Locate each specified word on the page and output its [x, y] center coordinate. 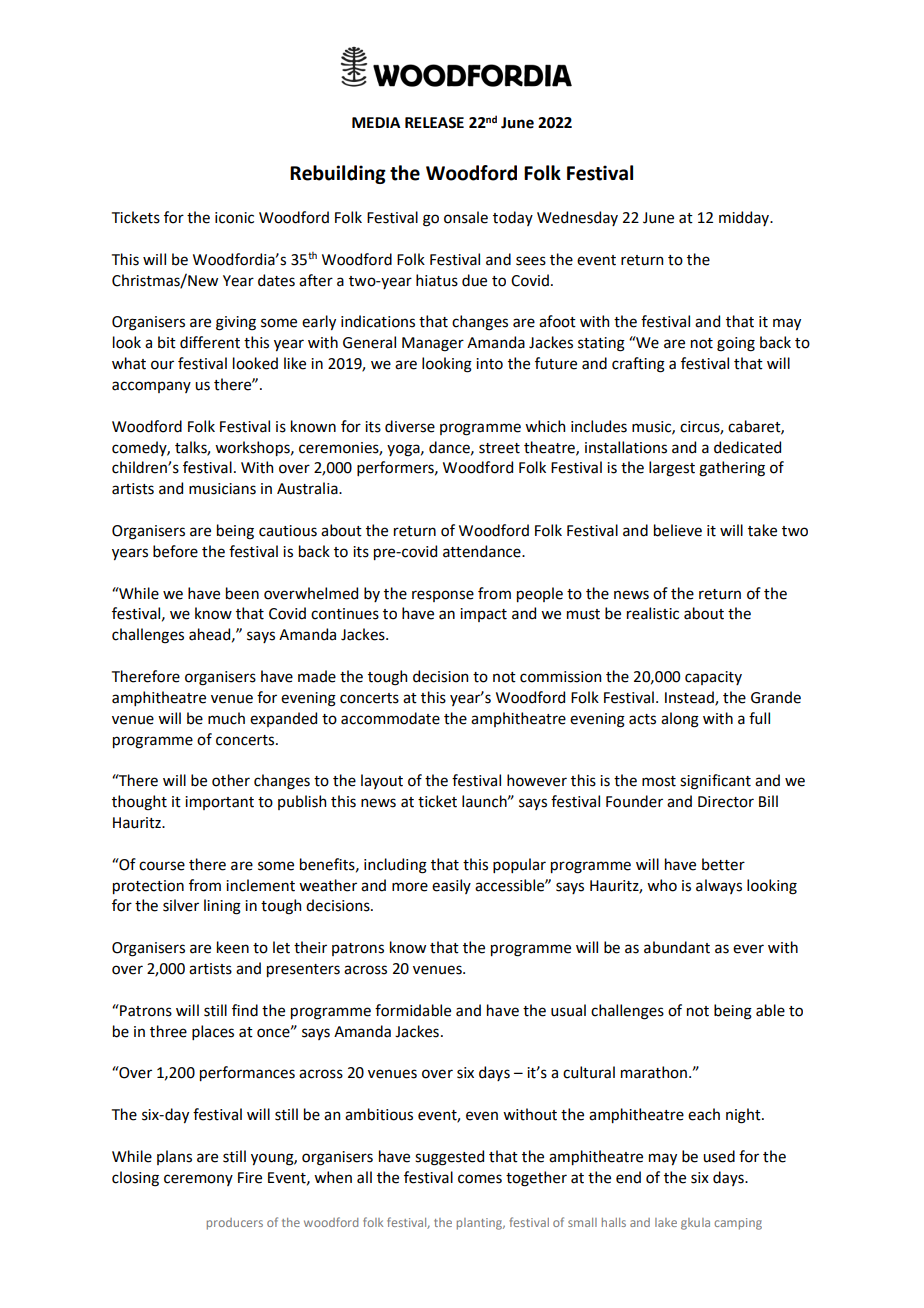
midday [745, 218]
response [443, 596]
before [175, 551]
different [210, 342]
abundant [677, 947]
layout [382, 781]
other [231, 780]
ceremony [198, 1180]
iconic [234, 218]
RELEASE [434, 123]
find [245, 1010]
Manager [433, 344]
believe [678, 530]
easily [451, 886]
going [736, 344]
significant [715, 782]
